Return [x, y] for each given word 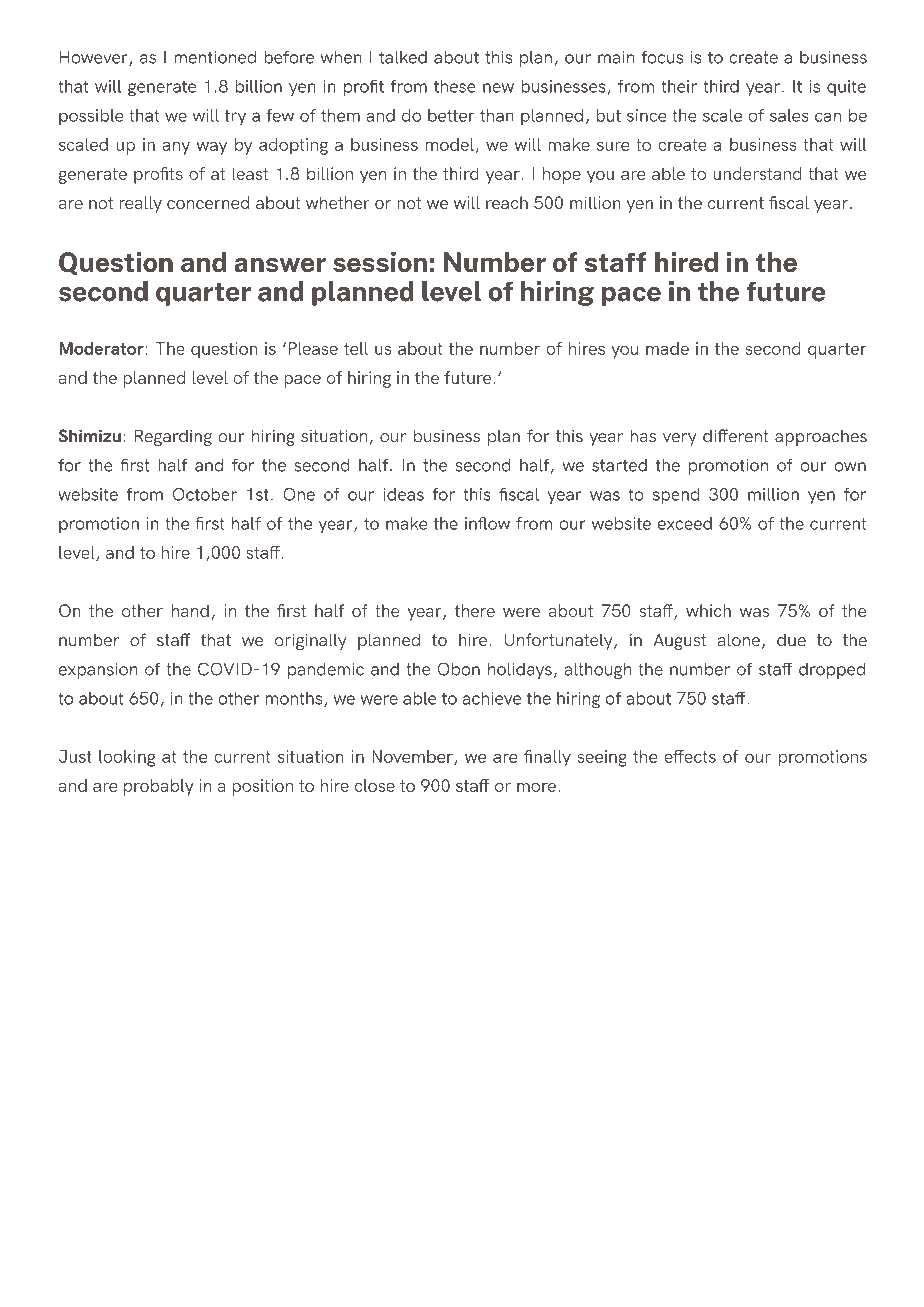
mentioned [215, 57]
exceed [685, 523]
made [667, 348]
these [455, 86]
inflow [487, 523]
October [205, 494]
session [380, 262]
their [679, 86]
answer [280, 265]
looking [127, 758]
